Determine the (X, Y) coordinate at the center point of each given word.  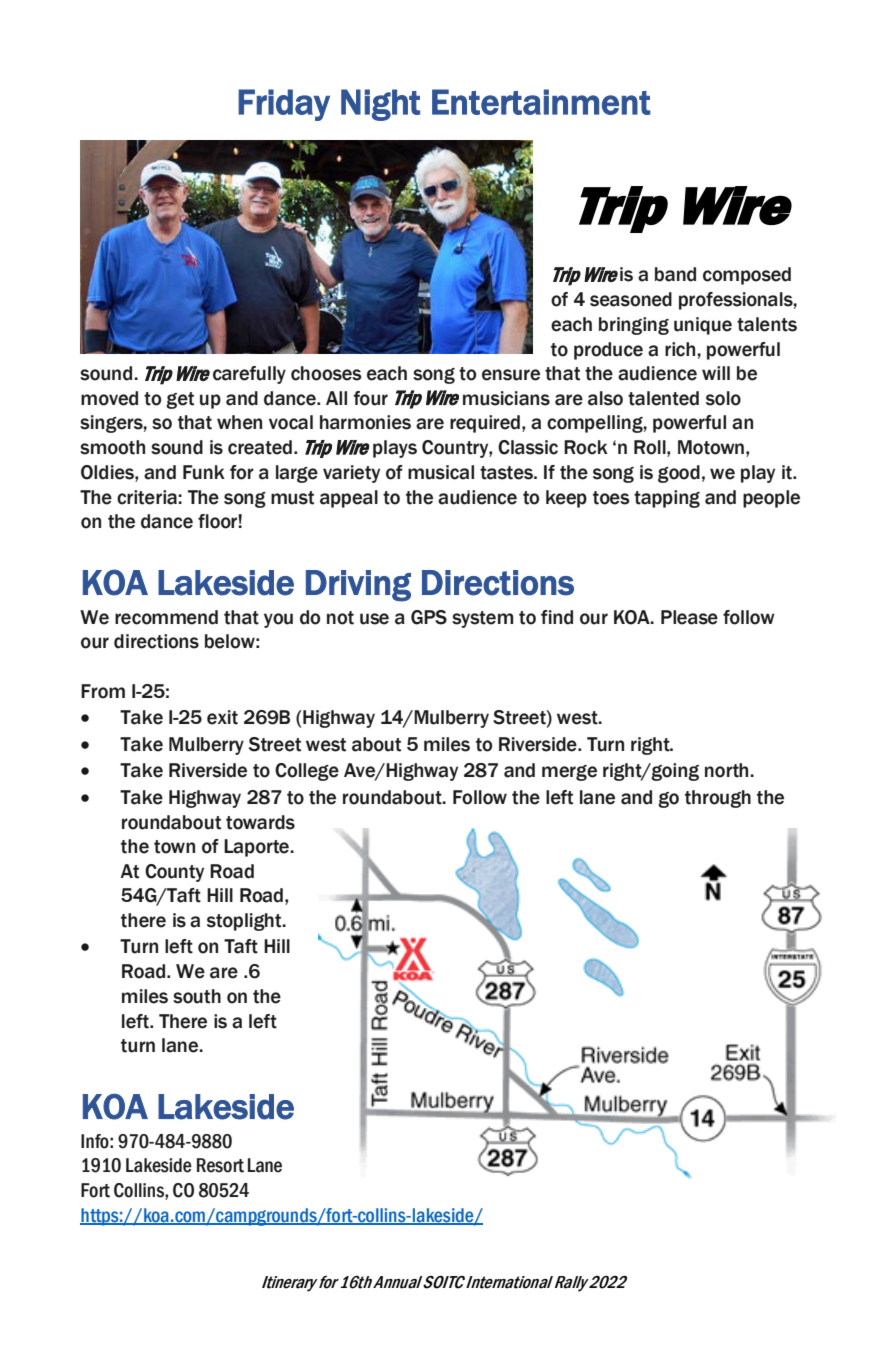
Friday (284, 105)
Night (380, 105)
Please (689, 617)
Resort (220, 1165)
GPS (429, 617)
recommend (166, 617)
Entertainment (541, 102)
